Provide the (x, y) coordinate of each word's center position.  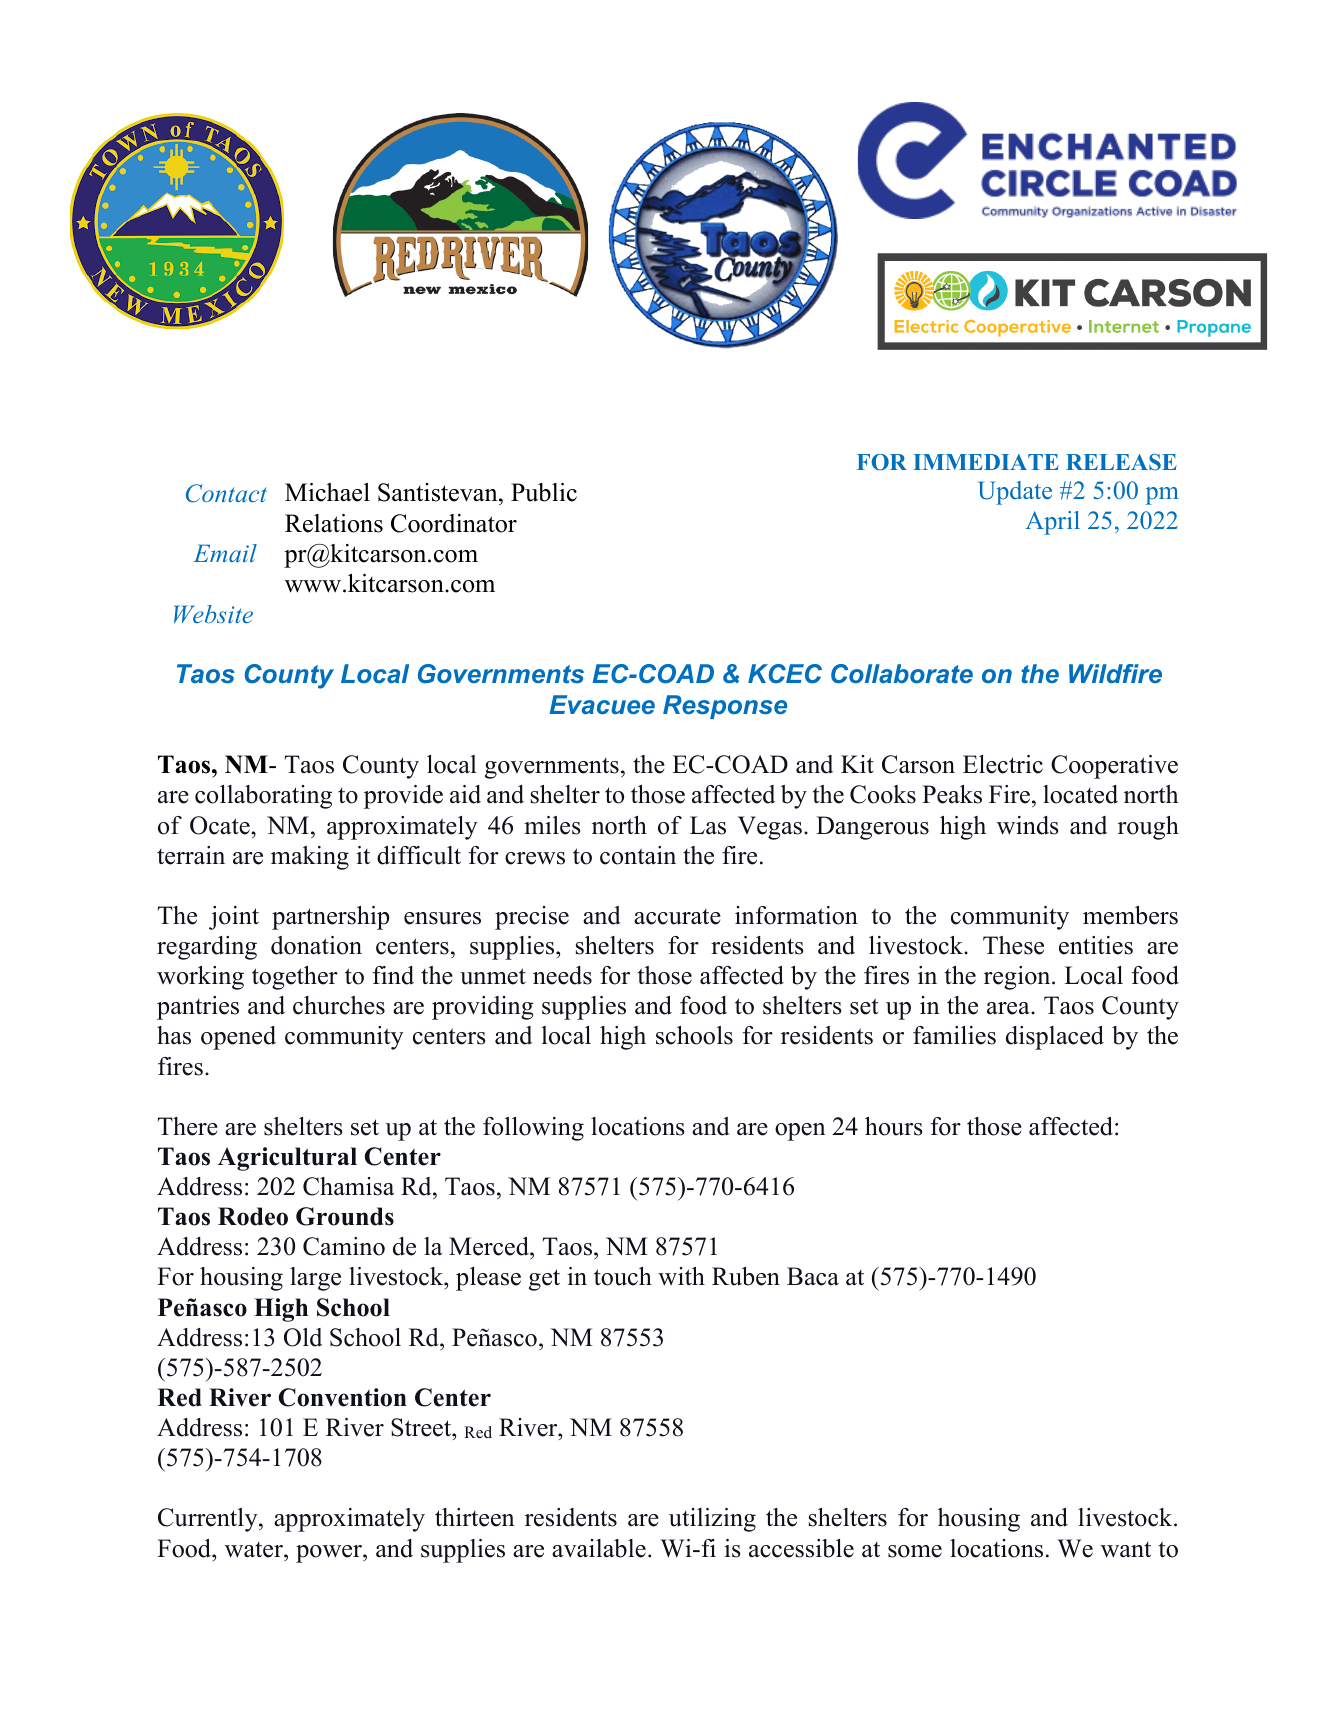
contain (638, 855)
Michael (327, 492)
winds (1028, 825)
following (533, 1129)
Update (1015, 493)
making (310, 858)
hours (894, 1126)
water (255, 1550)
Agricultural (287, 1159)
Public (544, 492)
